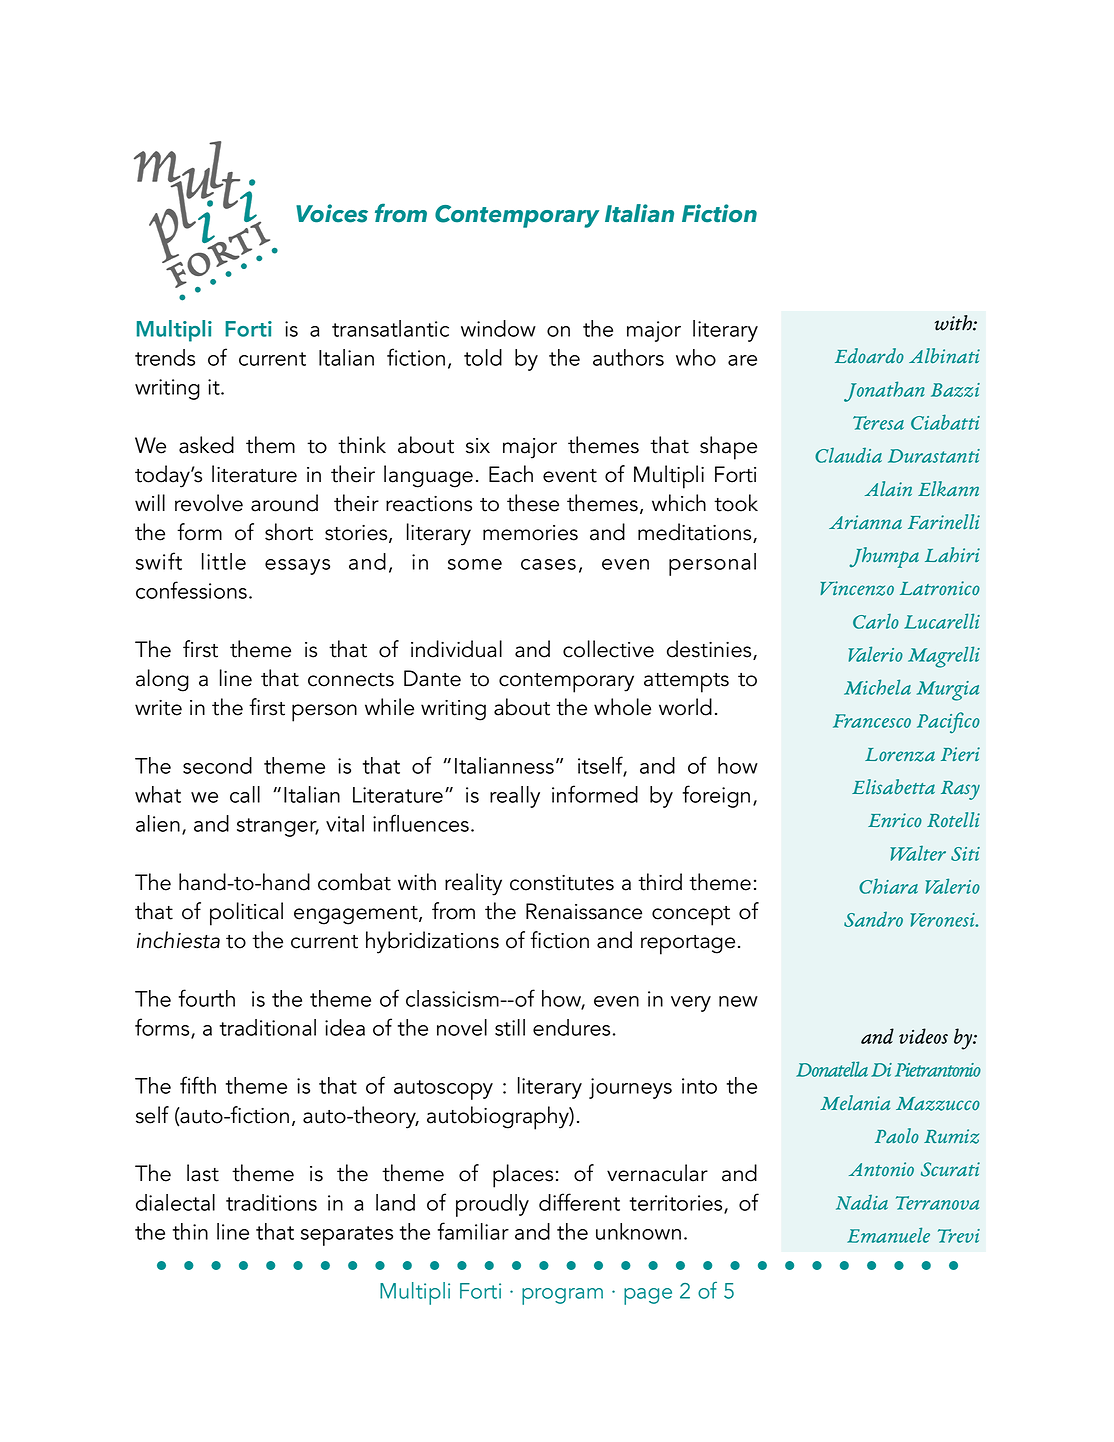 This screenshot has height=1442, width=1114. Describe the element at coordinates (884, 391) in the screenshot. I see `Jonathan` at that location.
